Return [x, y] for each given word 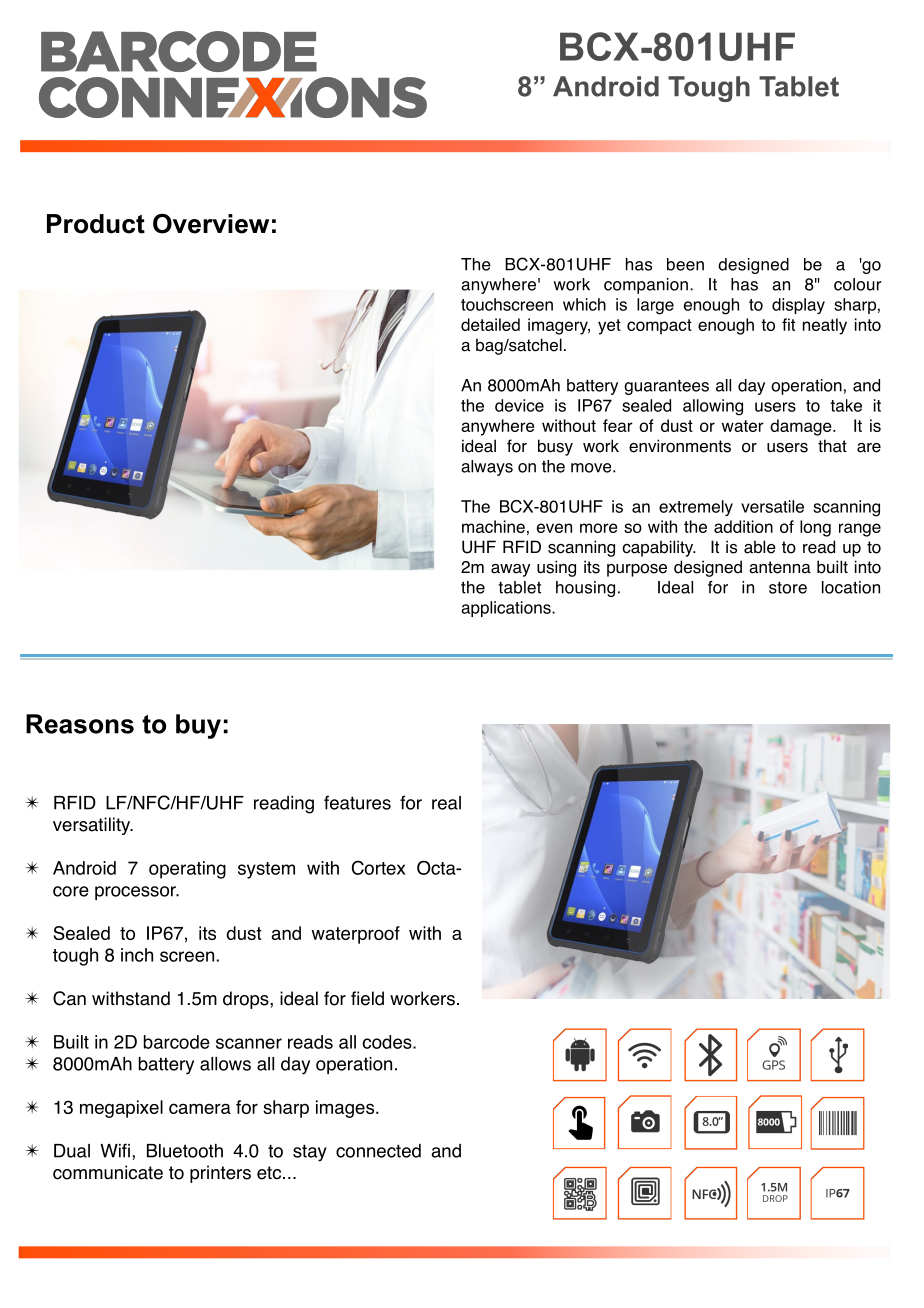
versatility [93, 826]
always [487, 468]
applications [507, 609]
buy [198, 726]
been [685, 264]
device [519, 405]
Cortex [378, 867]
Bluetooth [185, 1151]
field [367, 998]
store [788, 588]
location [851, 587]
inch [137, 955]
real [446, 803]
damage [802, 427]
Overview [211, 223]
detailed [490, 324]
